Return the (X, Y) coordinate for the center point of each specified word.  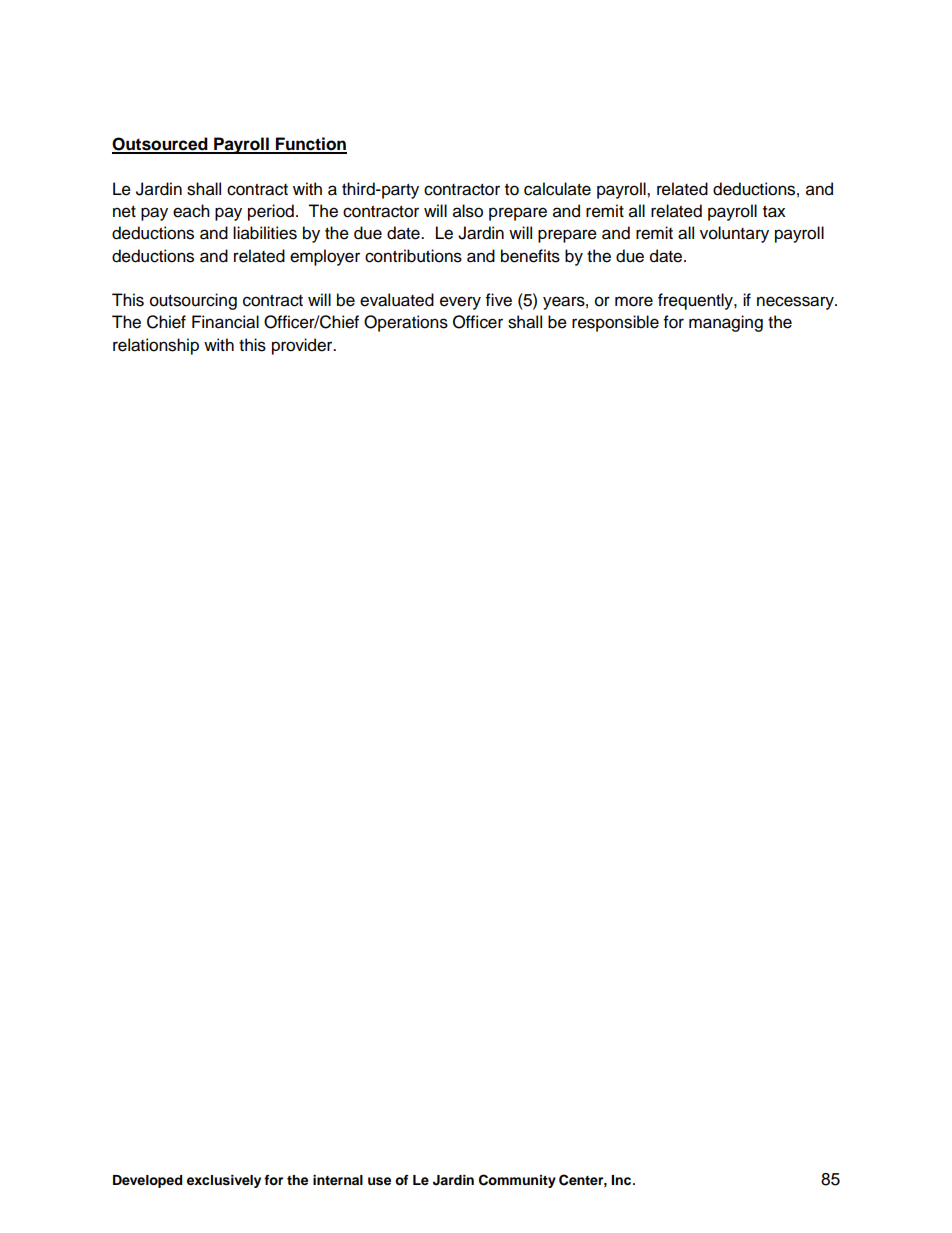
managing (726, 323)
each (191, 211)
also (468, 211)
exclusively (224, 1181)
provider (303, 346)
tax (774, 212)
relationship (156, 346)
